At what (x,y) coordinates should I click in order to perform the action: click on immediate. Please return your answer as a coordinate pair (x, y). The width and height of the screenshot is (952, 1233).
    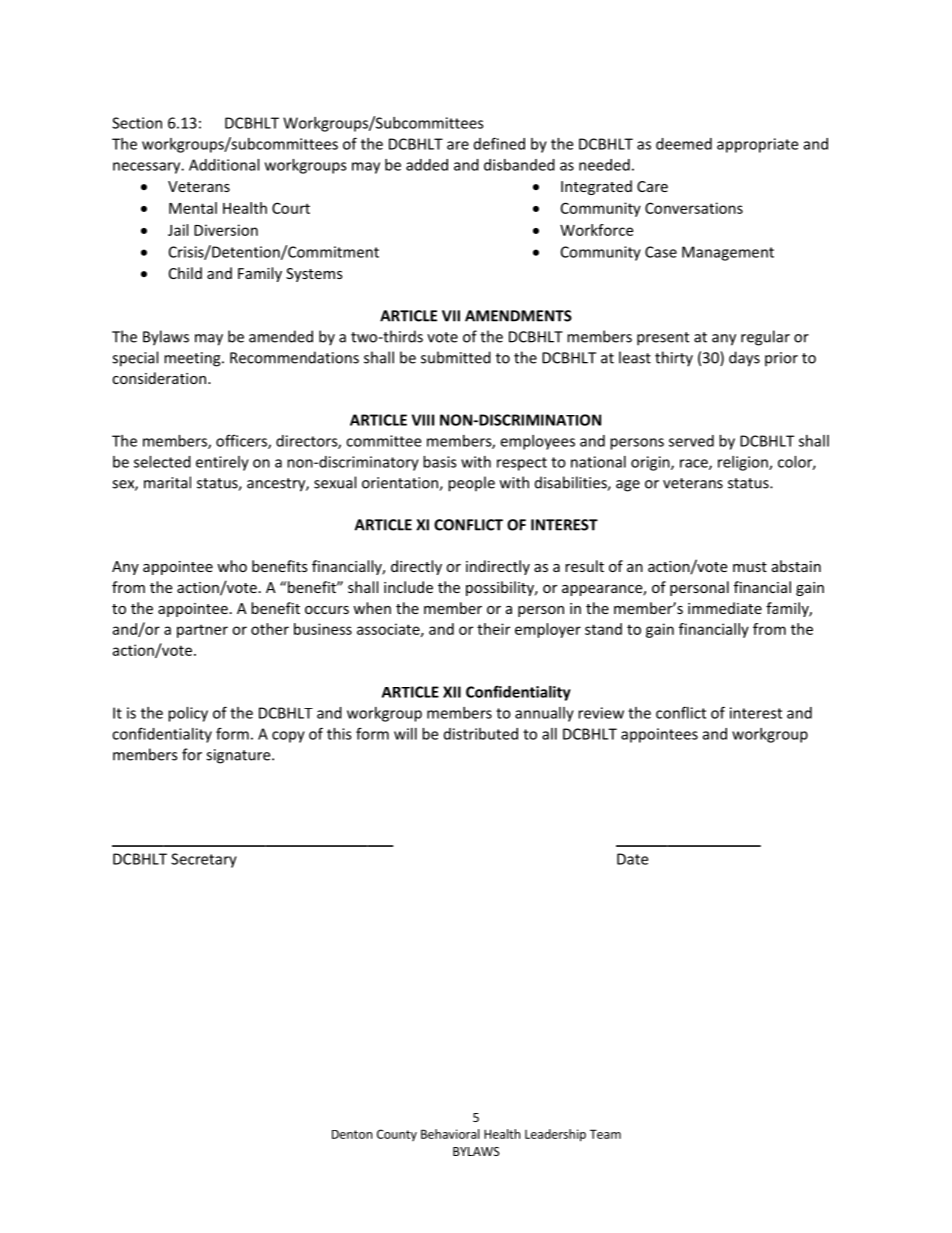
    Looking at the image, I should click on (725, 608).
